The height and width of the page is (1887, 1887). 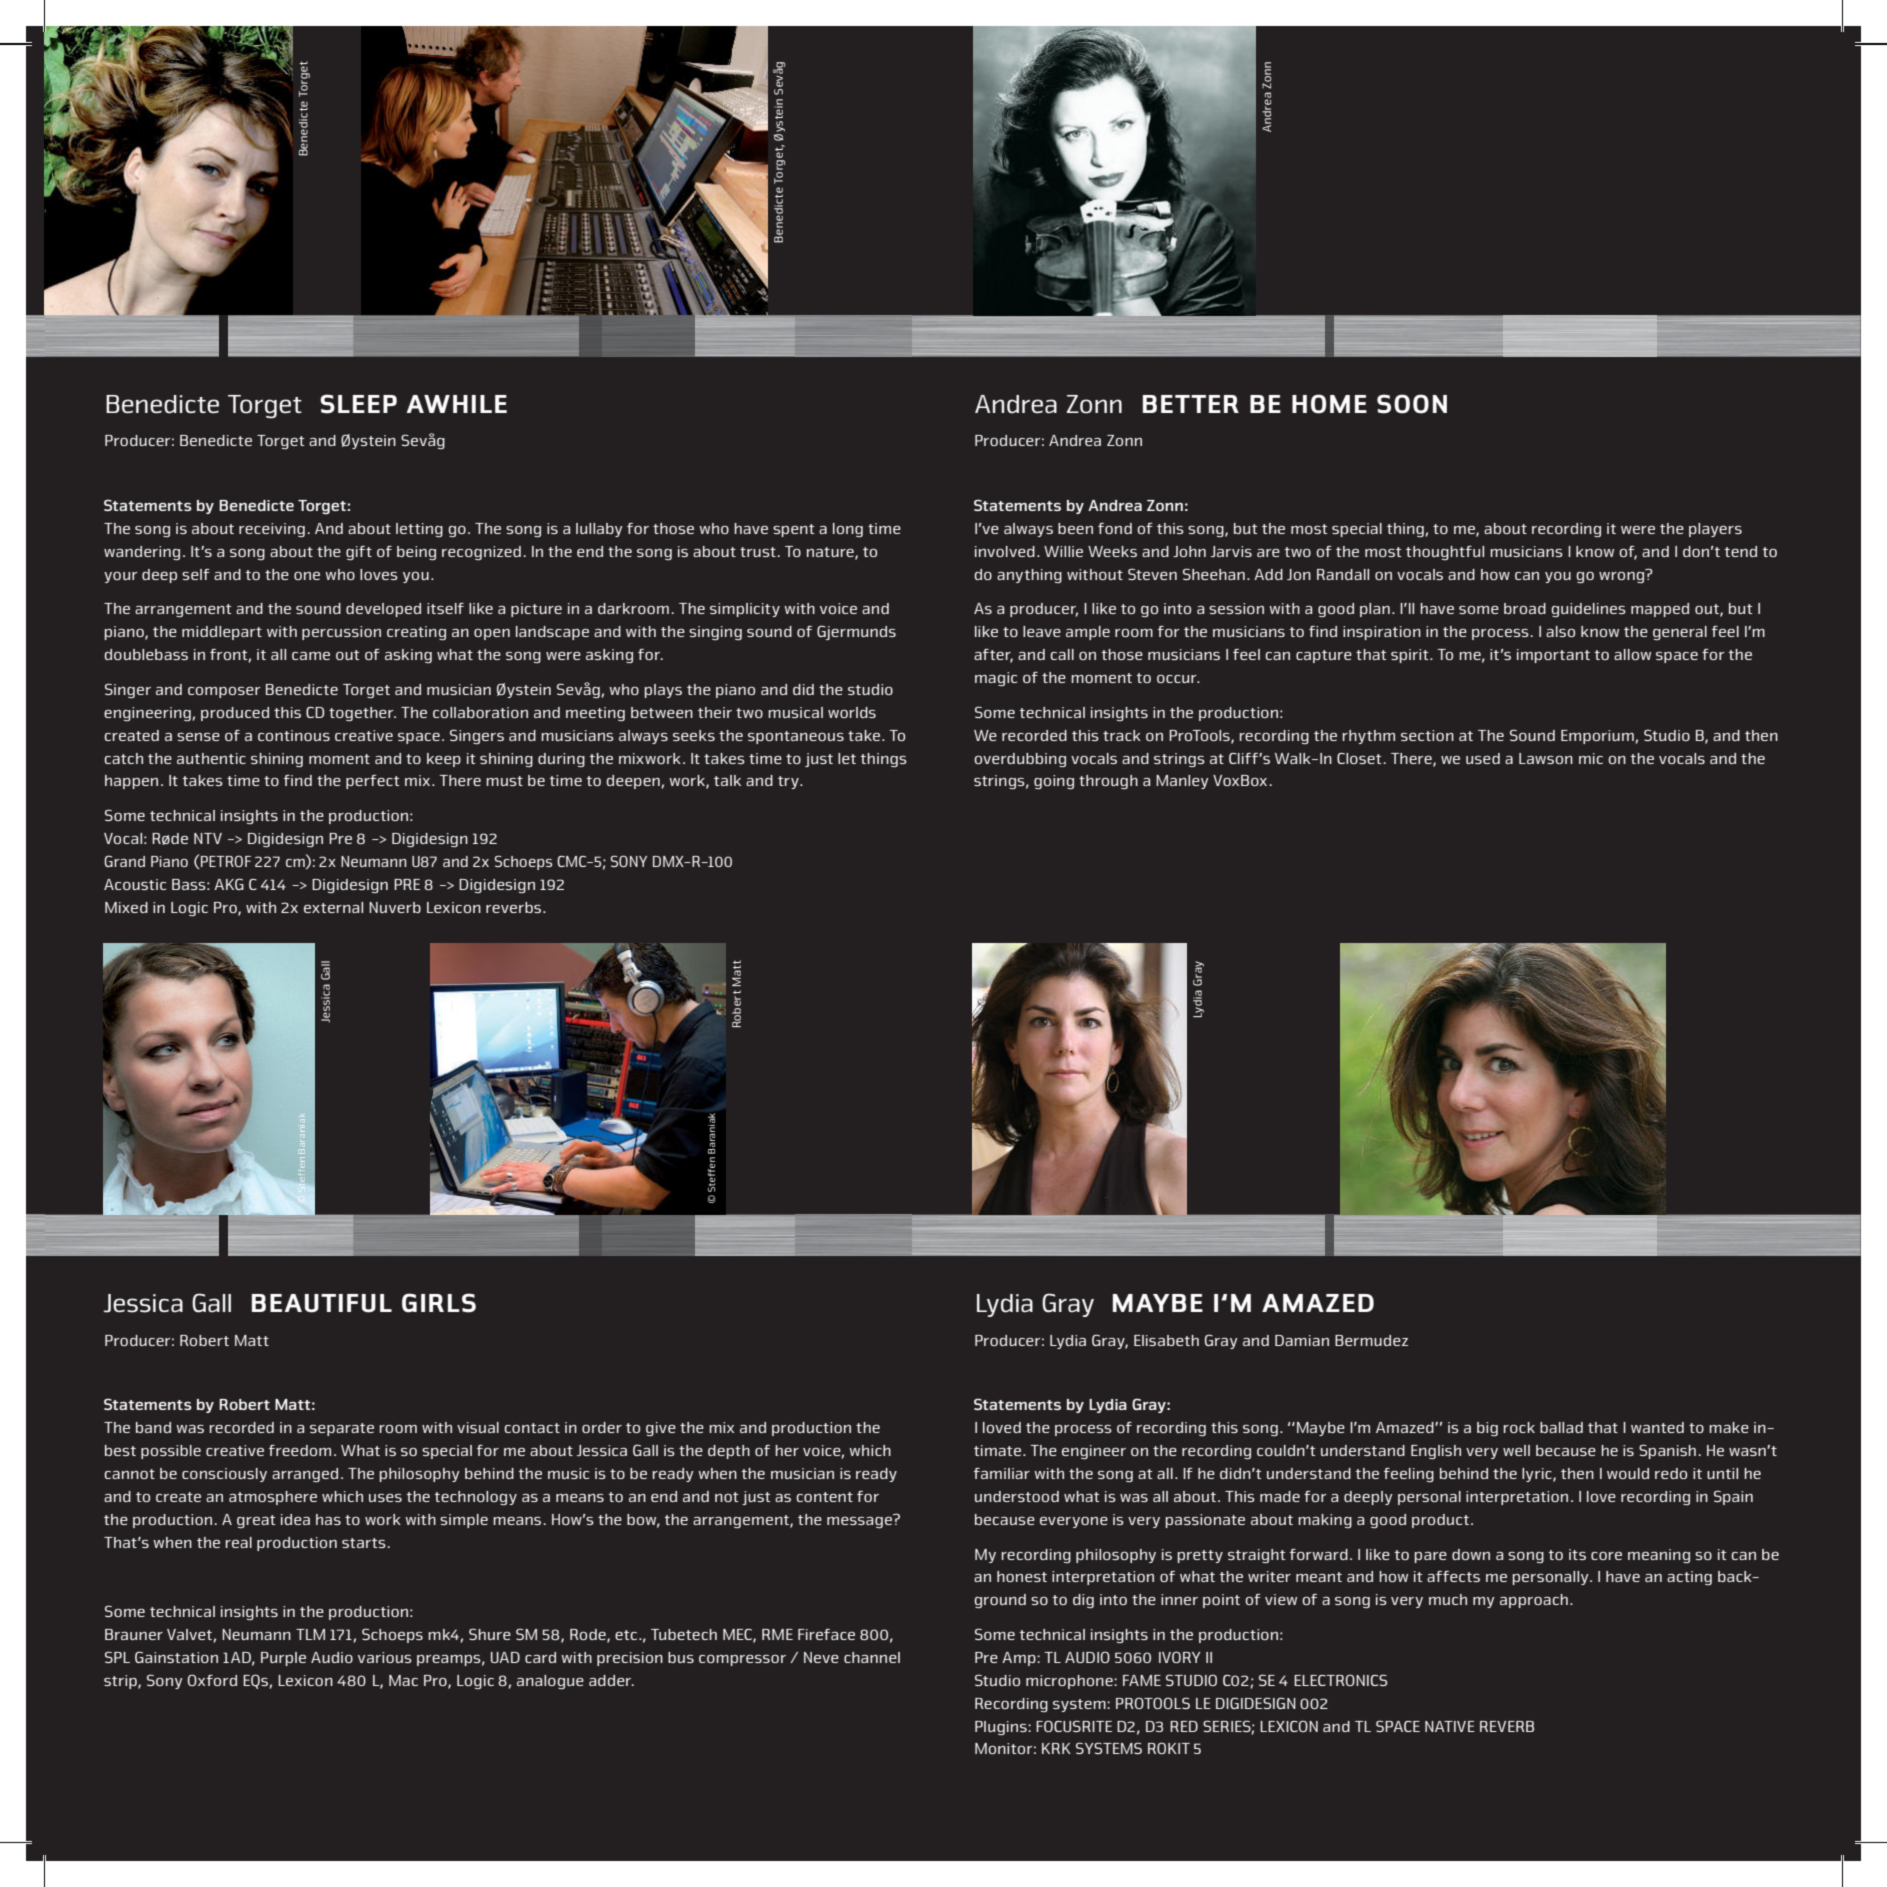 What do you see at coordinates (1020, 760) in the page?
I see `overdubbing` at bounding box center [1020, 760].
